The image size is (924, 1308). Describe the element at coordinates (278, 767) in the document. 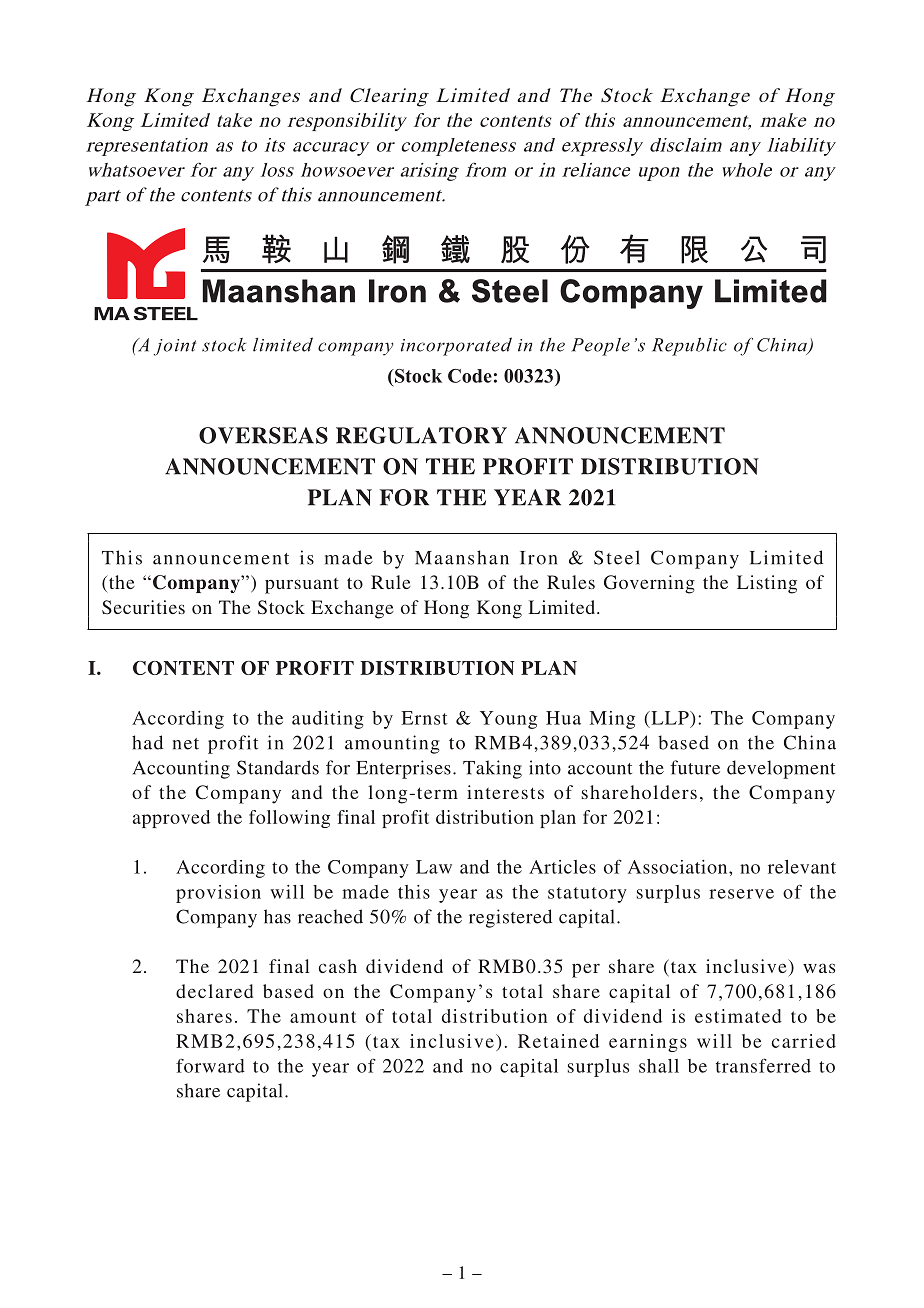

I see `Standards` at that location.
